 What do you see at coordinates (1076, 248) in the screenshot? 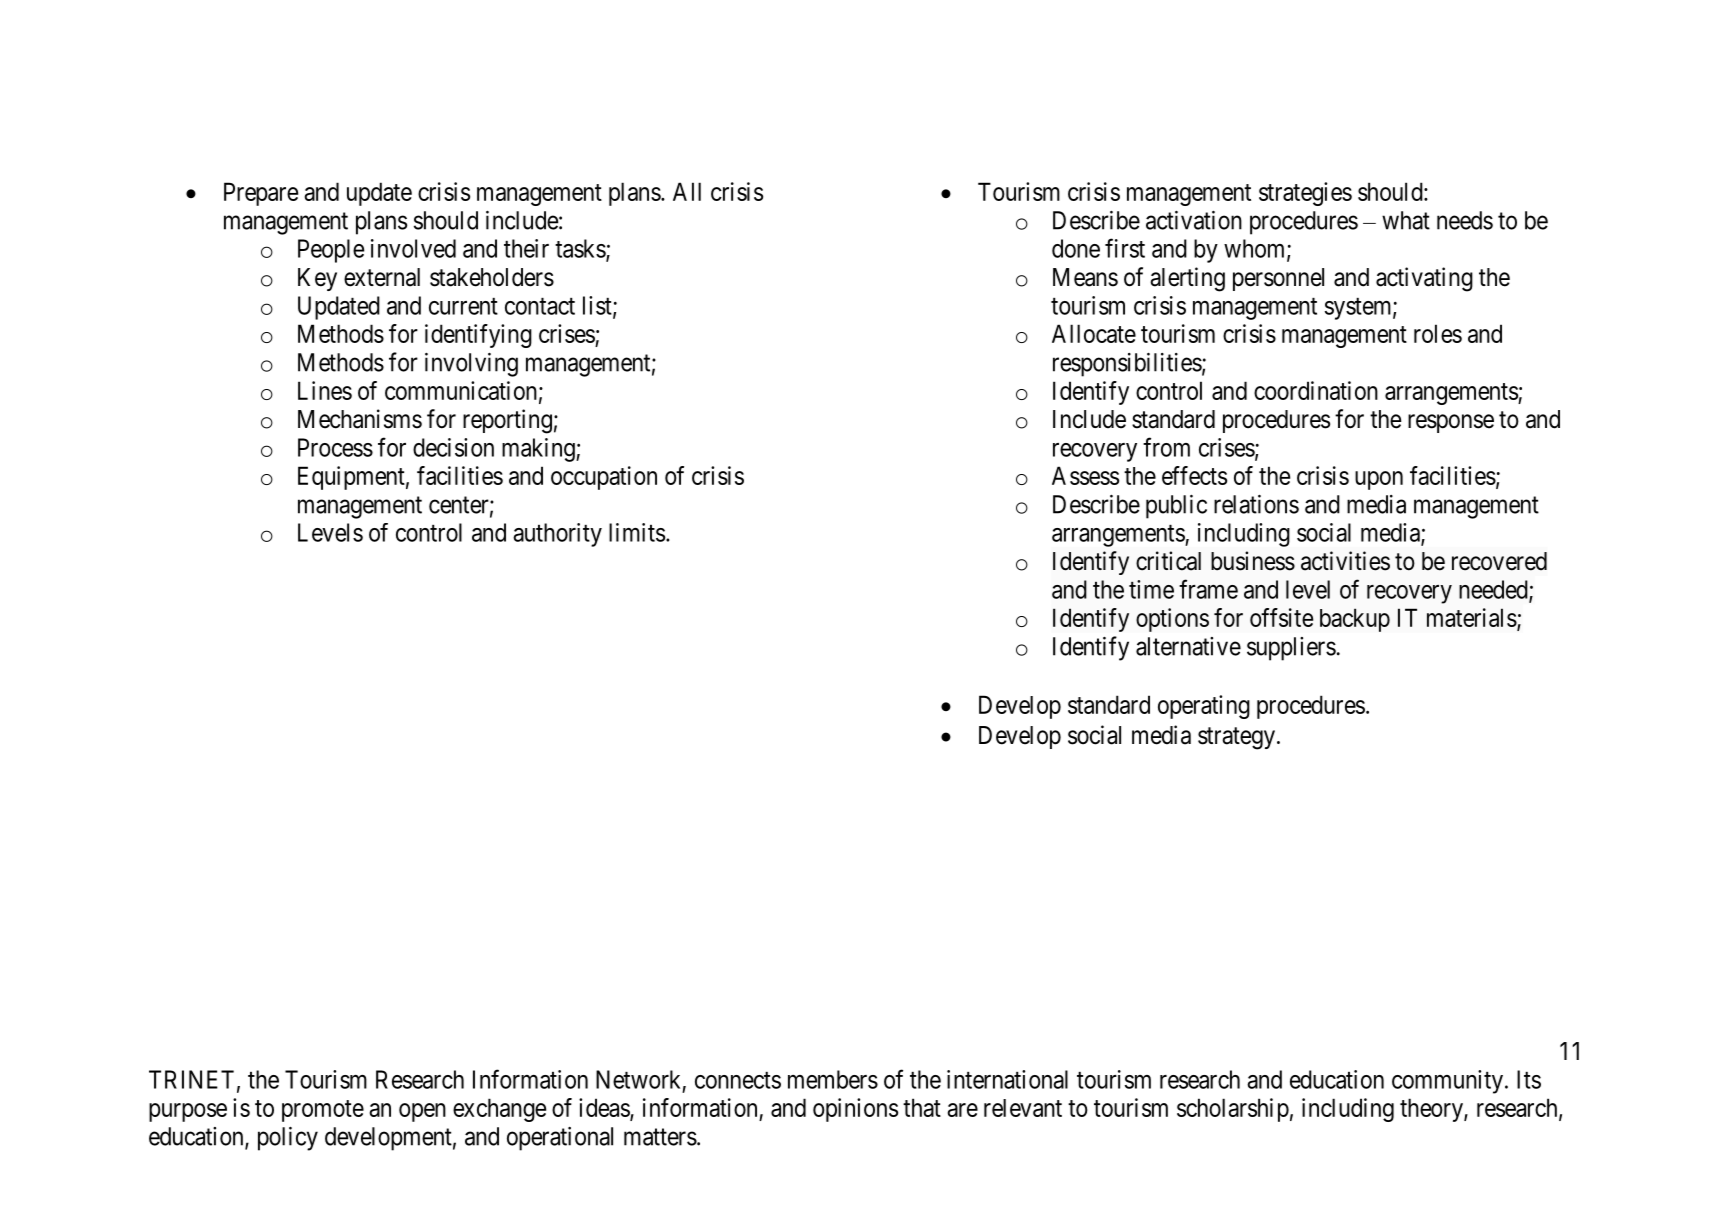
I see `done` at bounding box center [1076, 248].
